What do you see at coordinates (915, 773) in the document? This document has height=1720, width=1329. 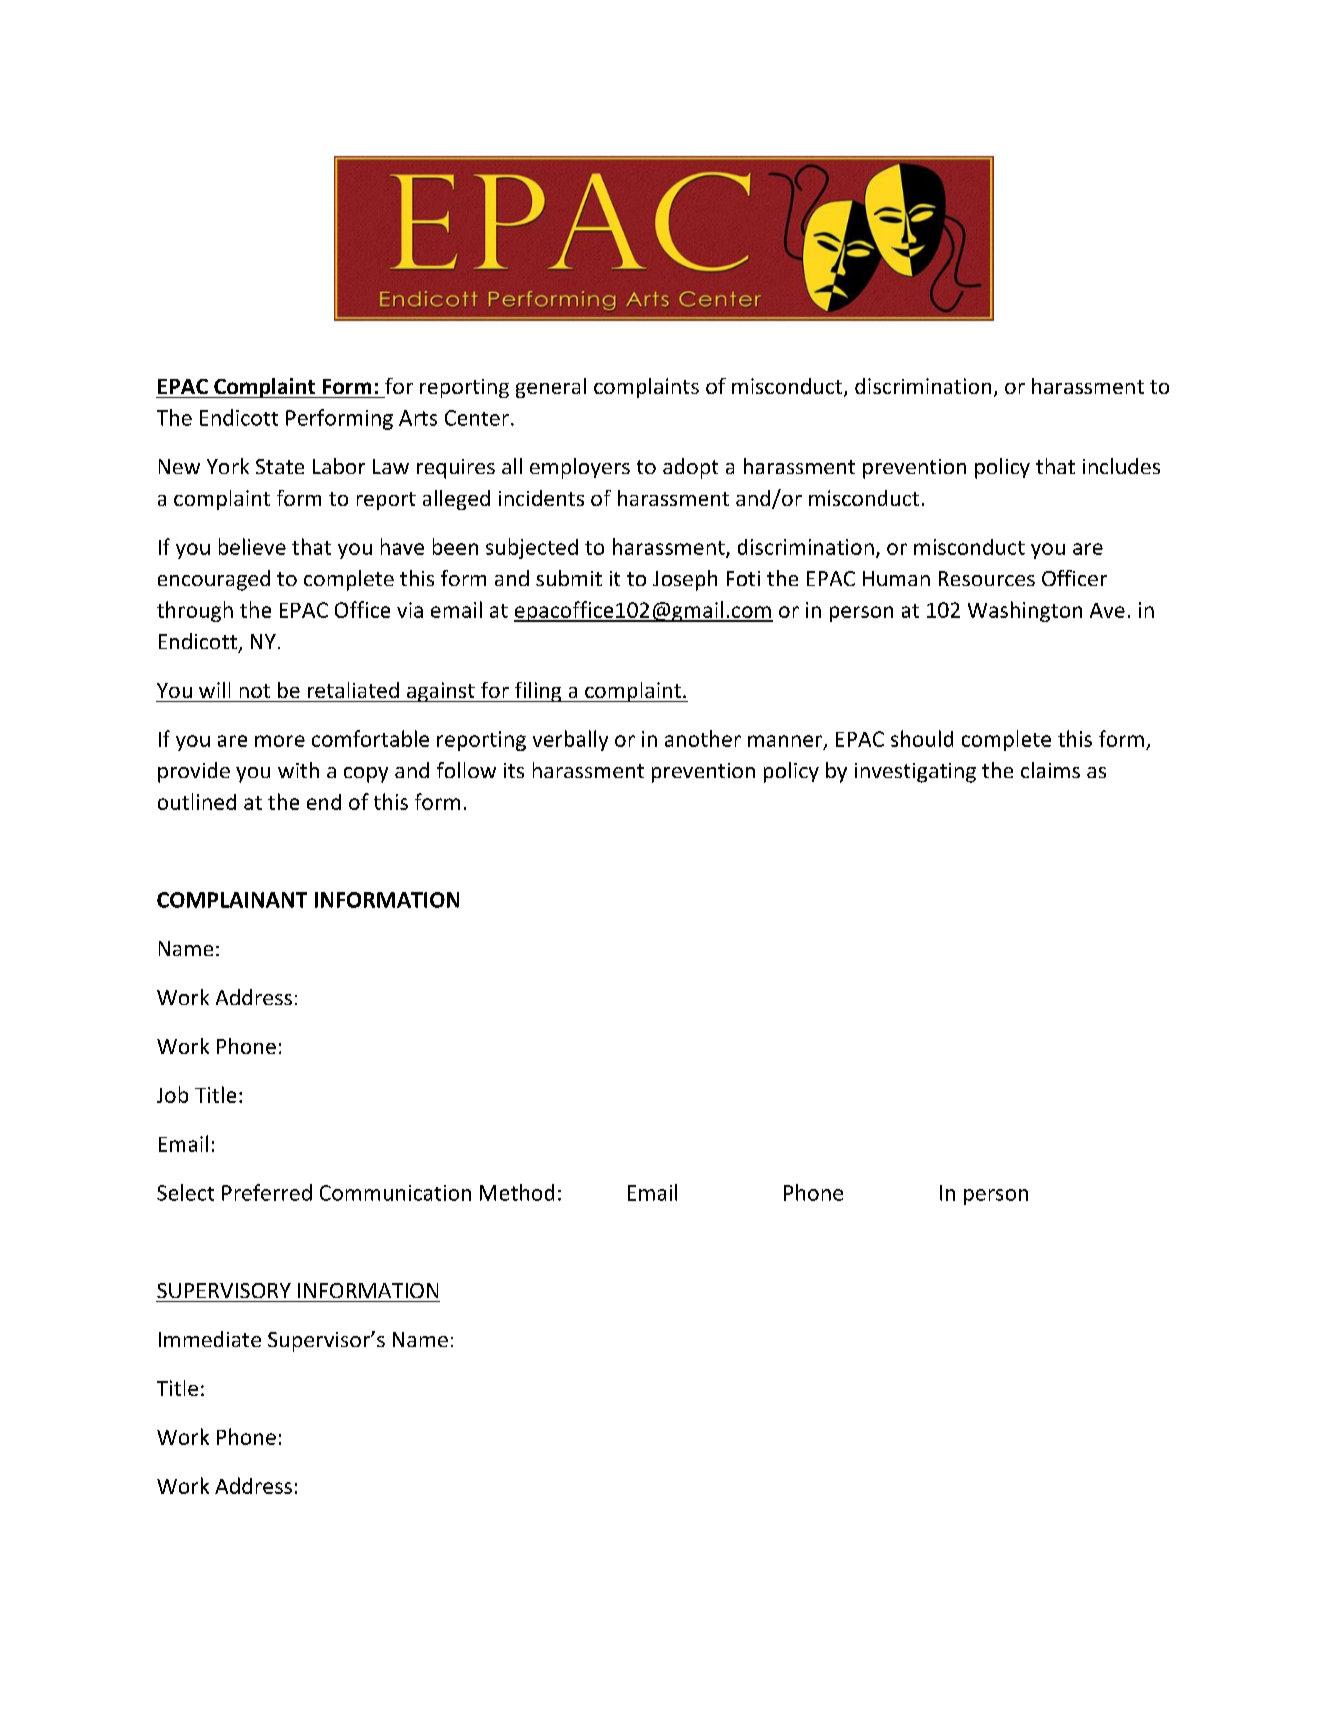 I see `investigating` at bounding box center [915, 773].
